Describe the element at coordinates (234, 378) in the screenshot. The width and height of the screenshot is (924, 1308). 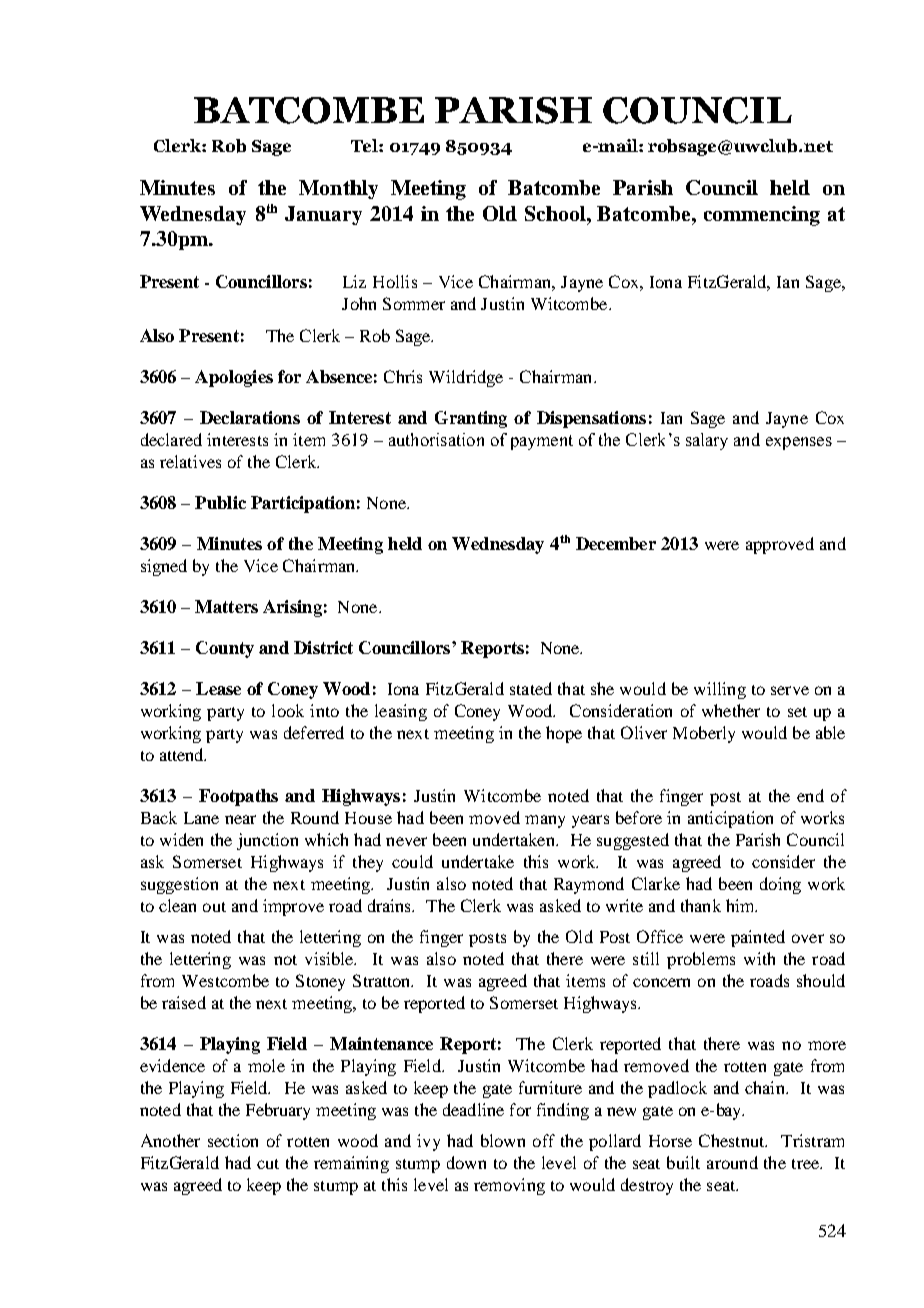
I see `Apologies` at that location.
